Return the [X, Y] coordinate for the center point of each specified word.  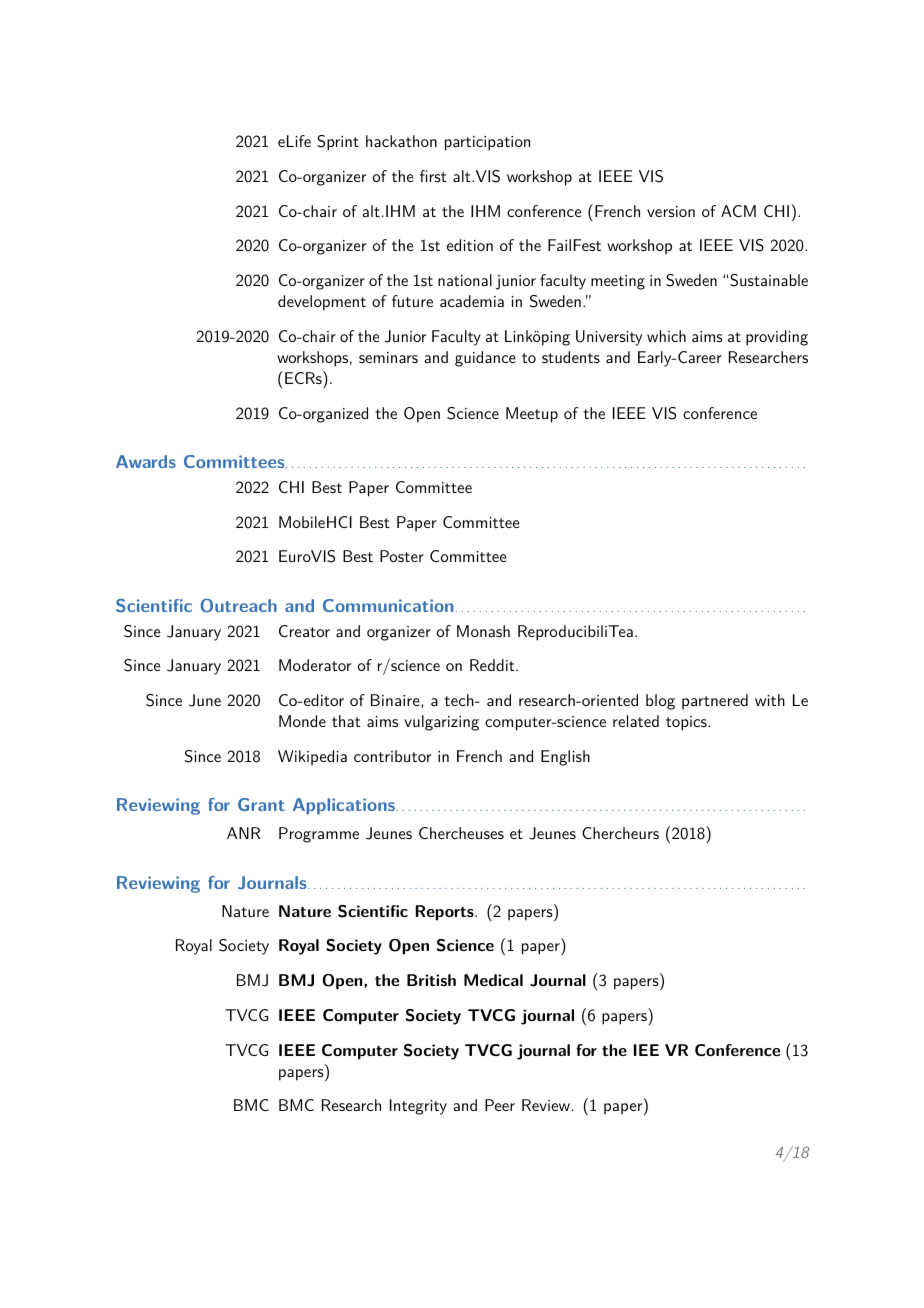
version [671, 211]
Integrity [418, 1107]
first [433, 176]
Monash [483, 631]
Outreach [238, 606]
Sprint [338, 143]
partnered [715, 702]
